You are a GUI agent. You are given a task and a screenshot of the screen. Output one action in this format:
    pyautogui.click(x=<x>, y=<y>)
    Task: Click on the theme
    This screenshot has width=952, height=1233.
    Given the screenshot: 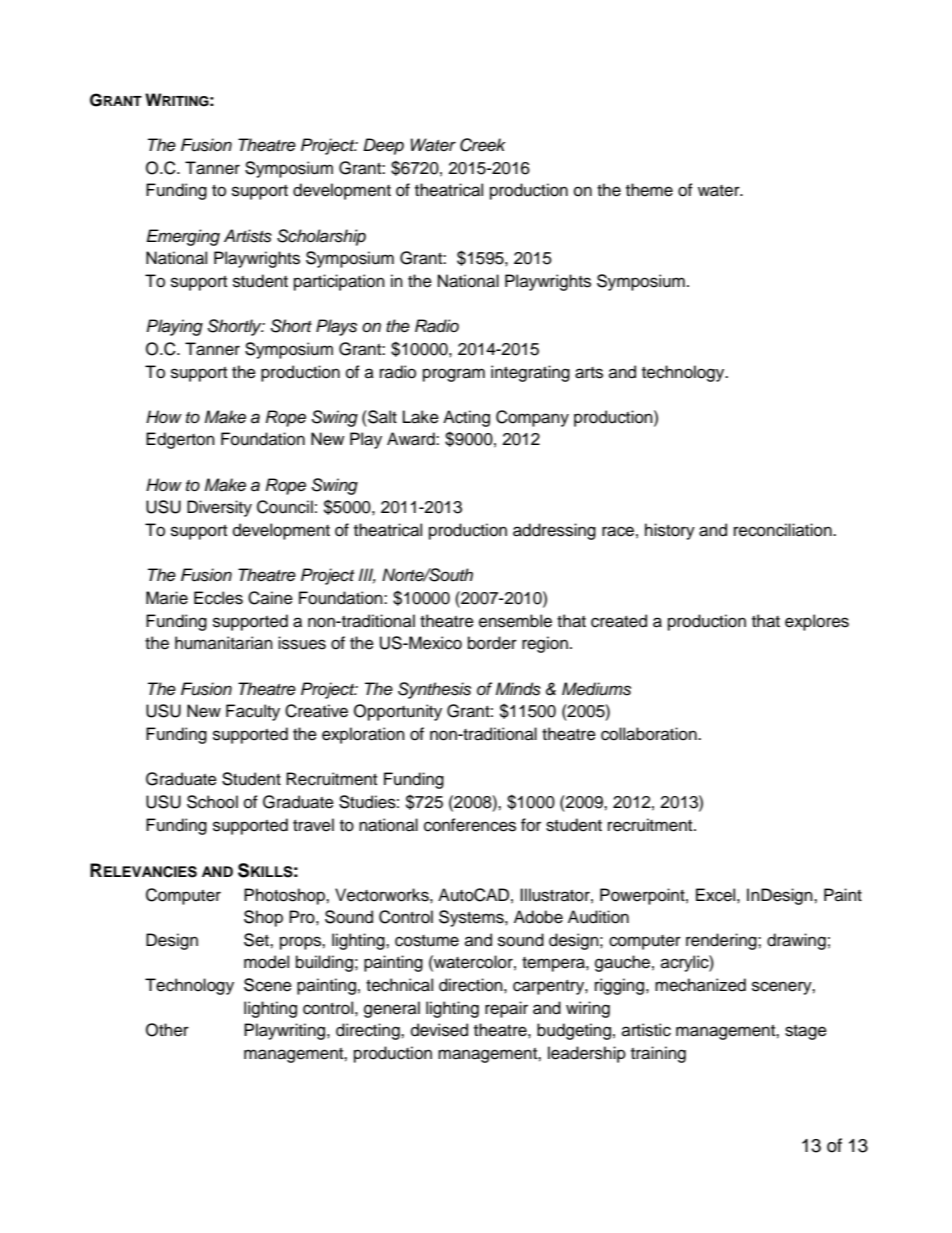 What is the action you would take?
    pyautogui.click(x=649, y=190)
